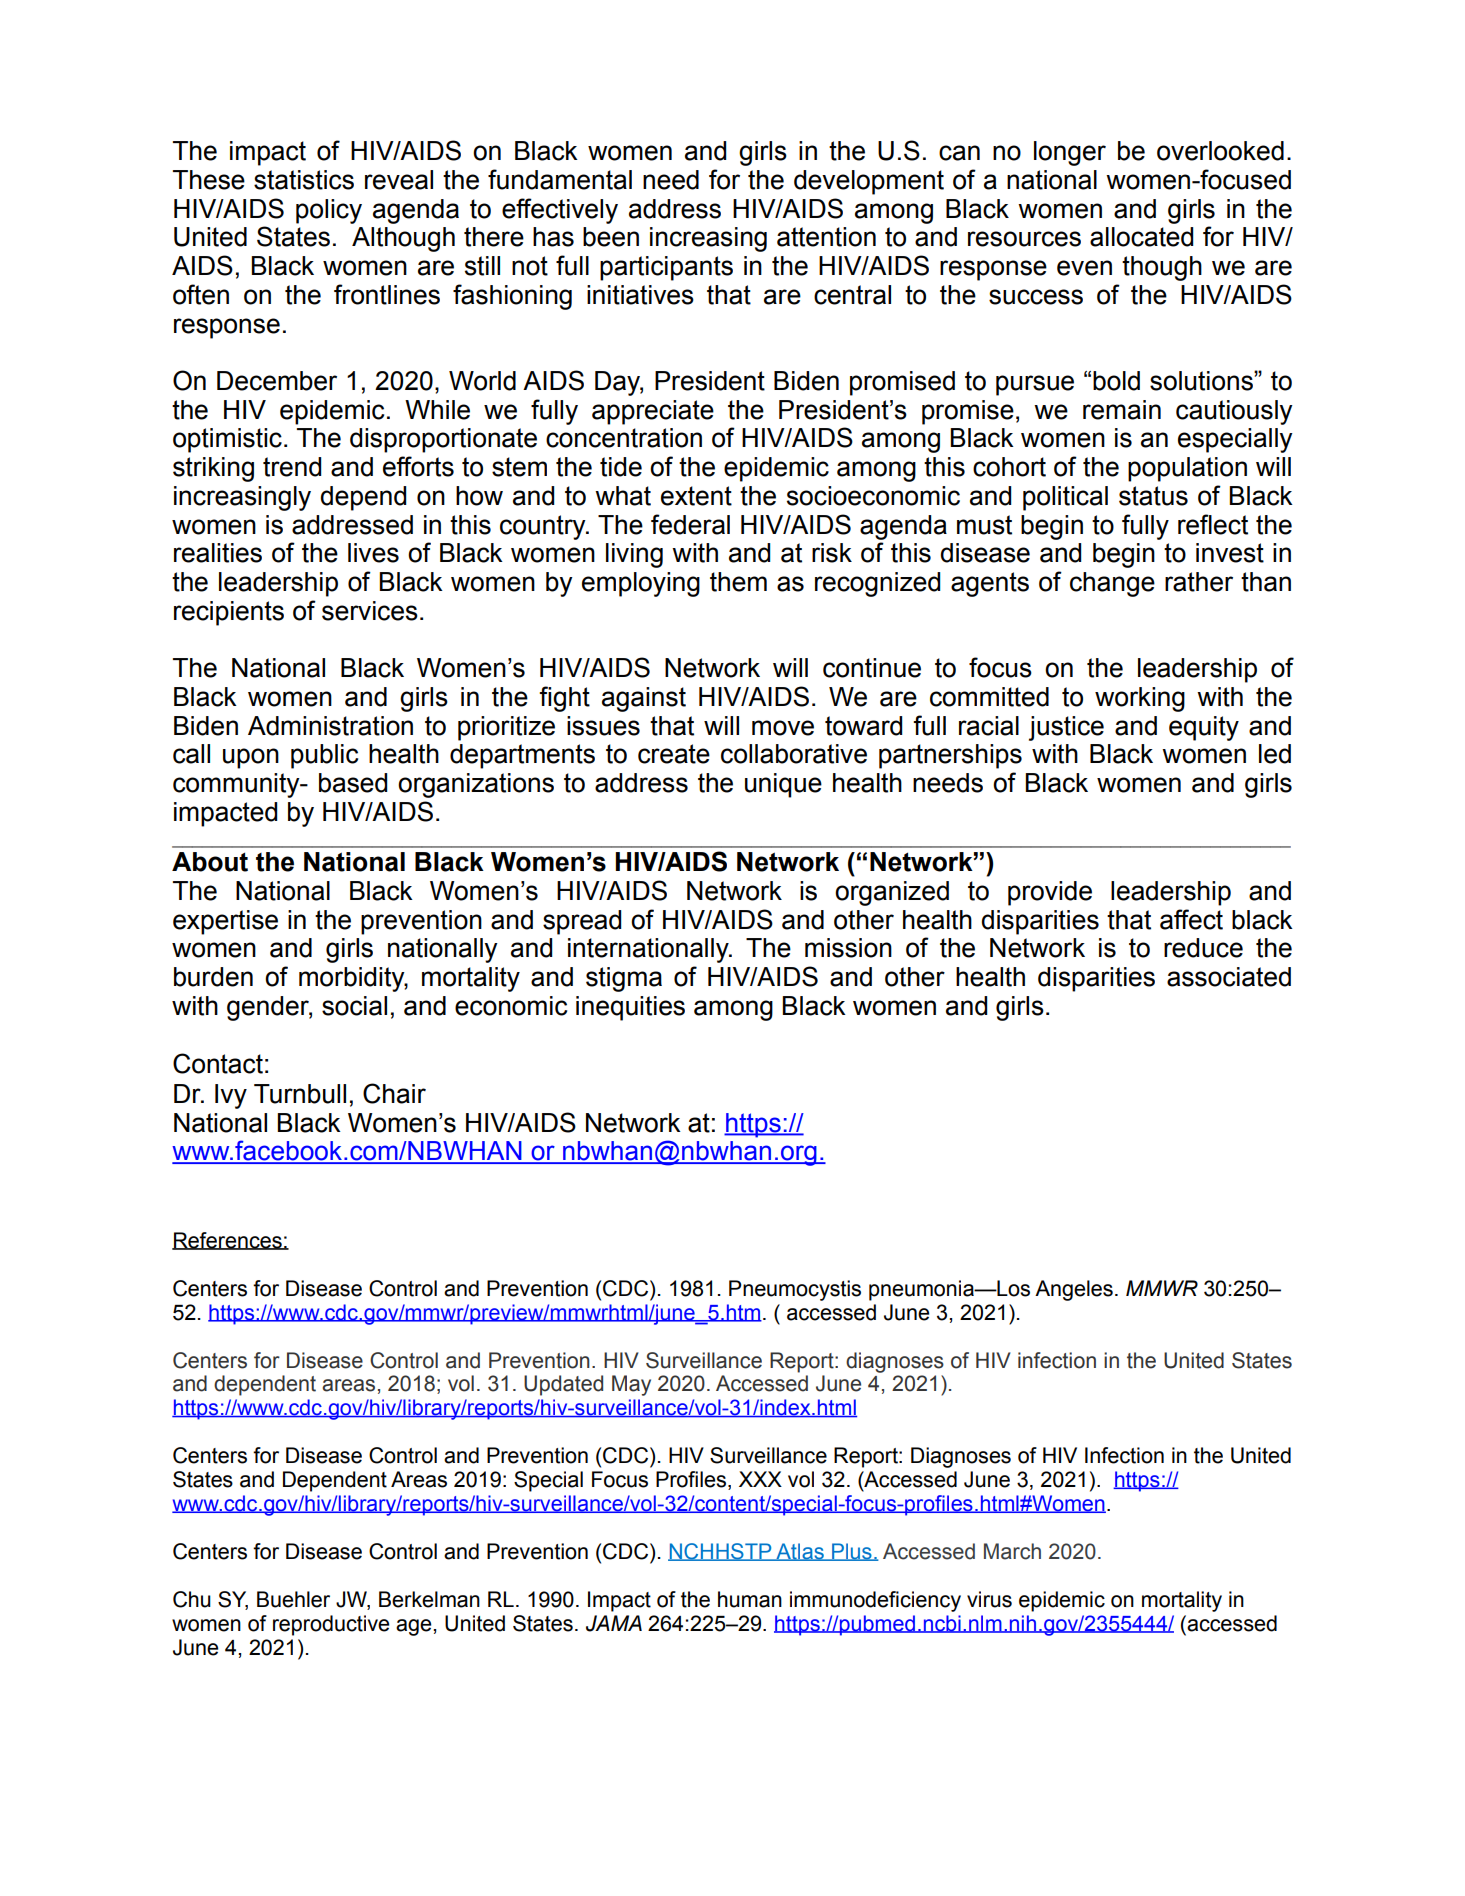 This page has height=1896, width=1465. What do you see at coordinates (293, 1599) in the page?
I see `Buehler` at bounding box center [293, 1599].
